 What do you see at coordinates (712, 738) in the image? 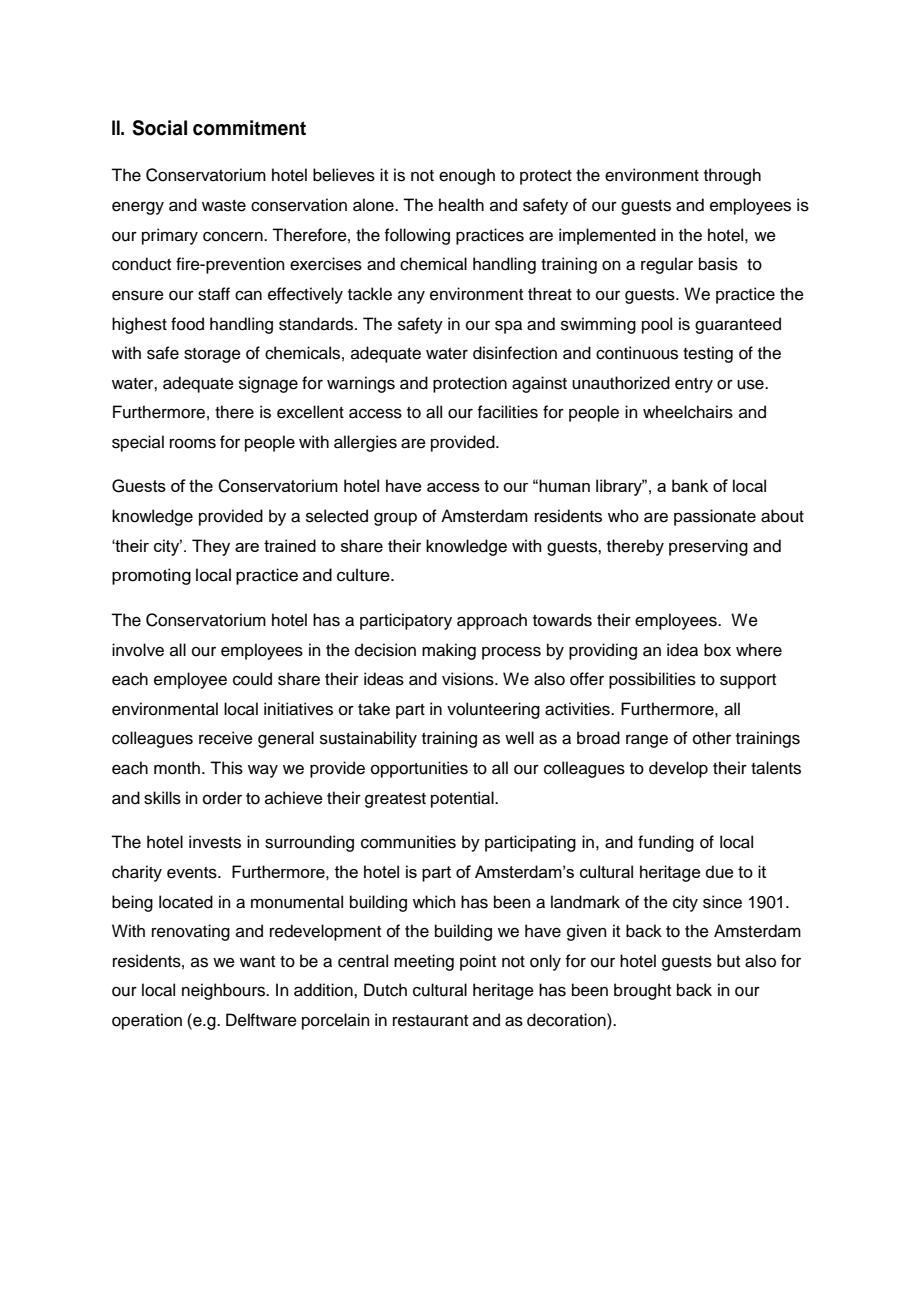
I see `other` at bounding box center [712, 738].
